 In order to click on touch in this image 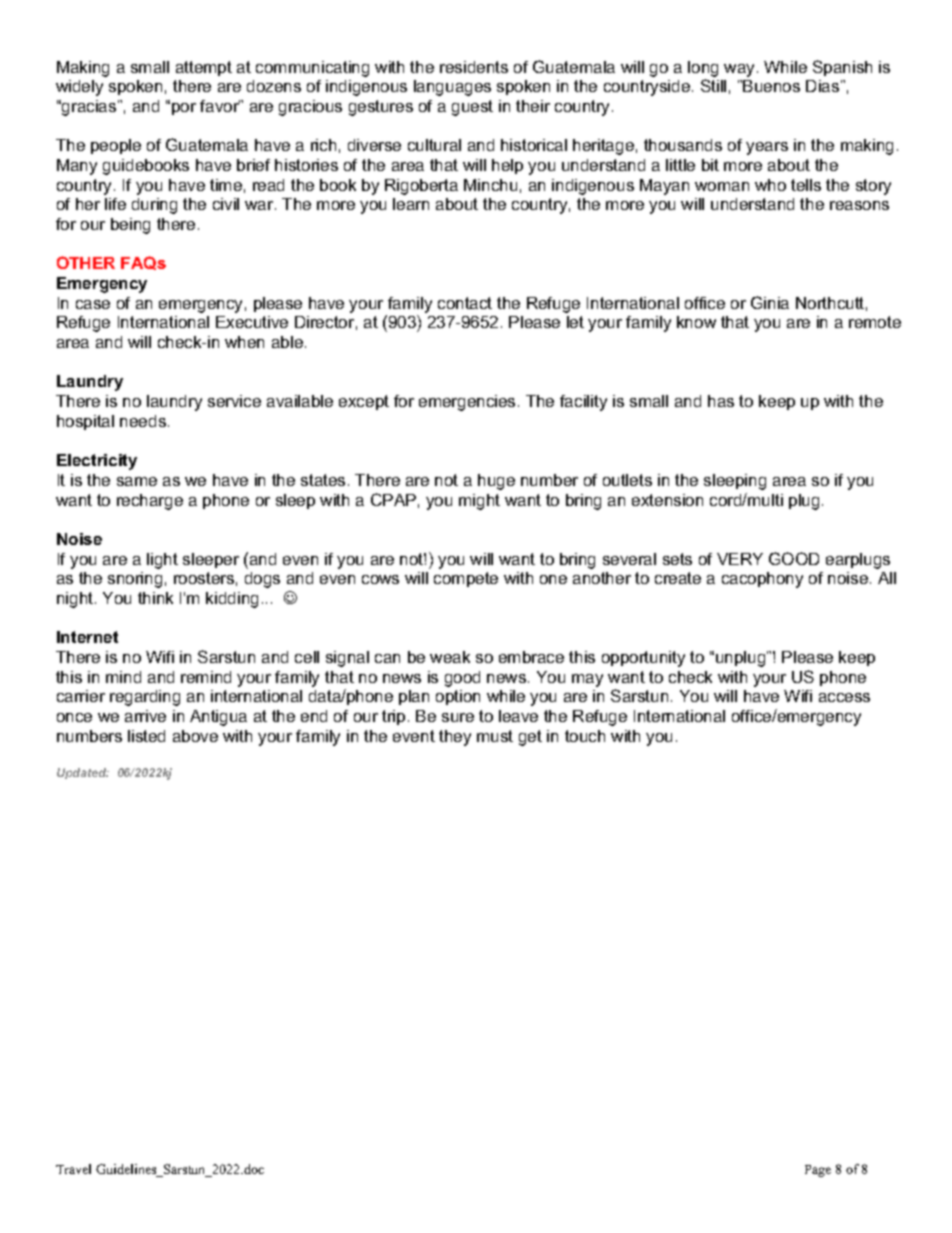, I will do `click(585, 736)`.
